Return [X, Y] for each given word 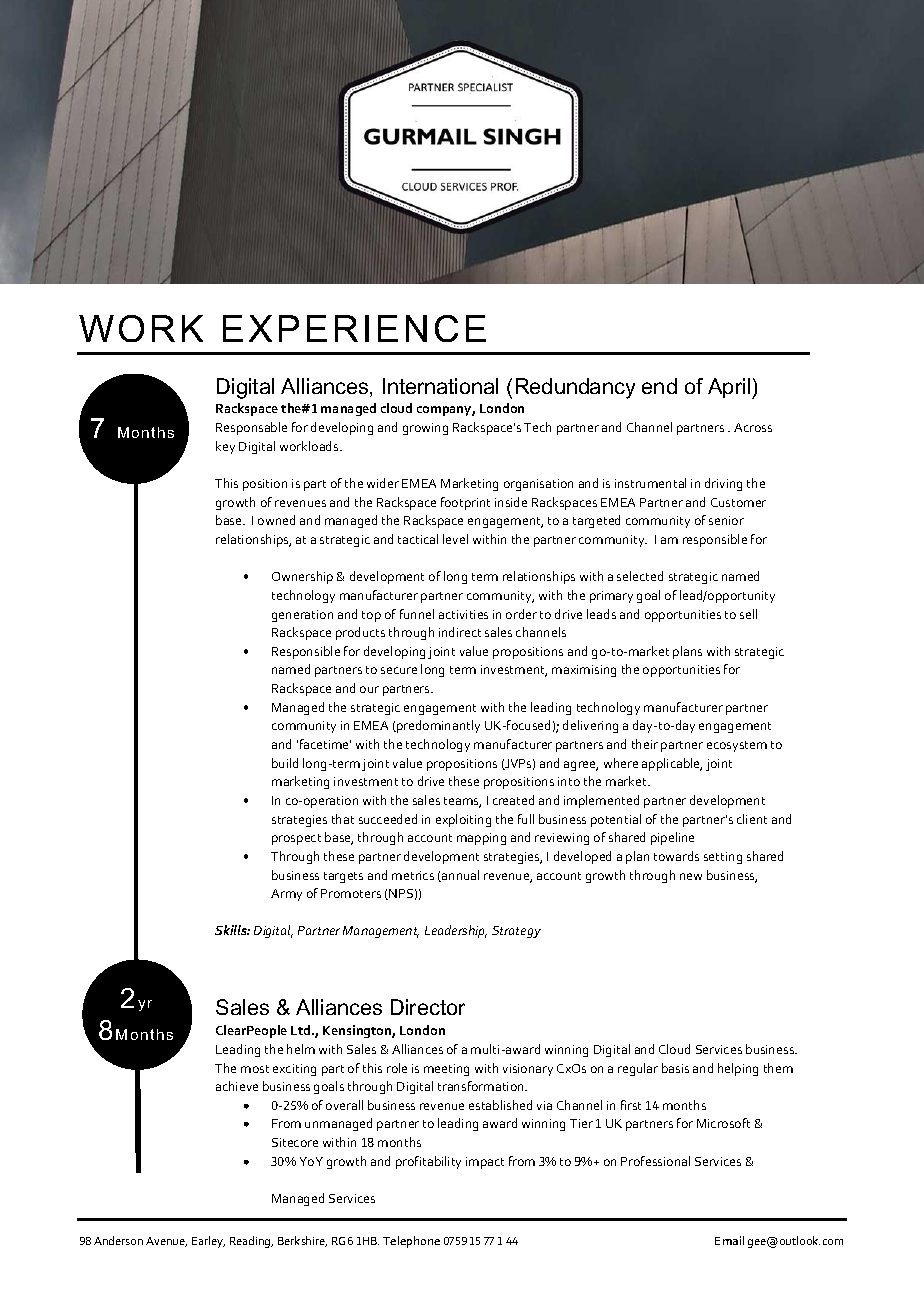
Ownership [302, 577]
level [455, 539]
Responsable [251, 428]
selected [640, 576]
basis [675, 1068]
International [440, 386]
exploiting [463, 820]
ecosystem [737, 746]
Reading [251, 1242]
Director [428, 1007]
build [285, 763]
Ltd [302, 1030]
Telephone [411, 1242]
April [730, 388]
